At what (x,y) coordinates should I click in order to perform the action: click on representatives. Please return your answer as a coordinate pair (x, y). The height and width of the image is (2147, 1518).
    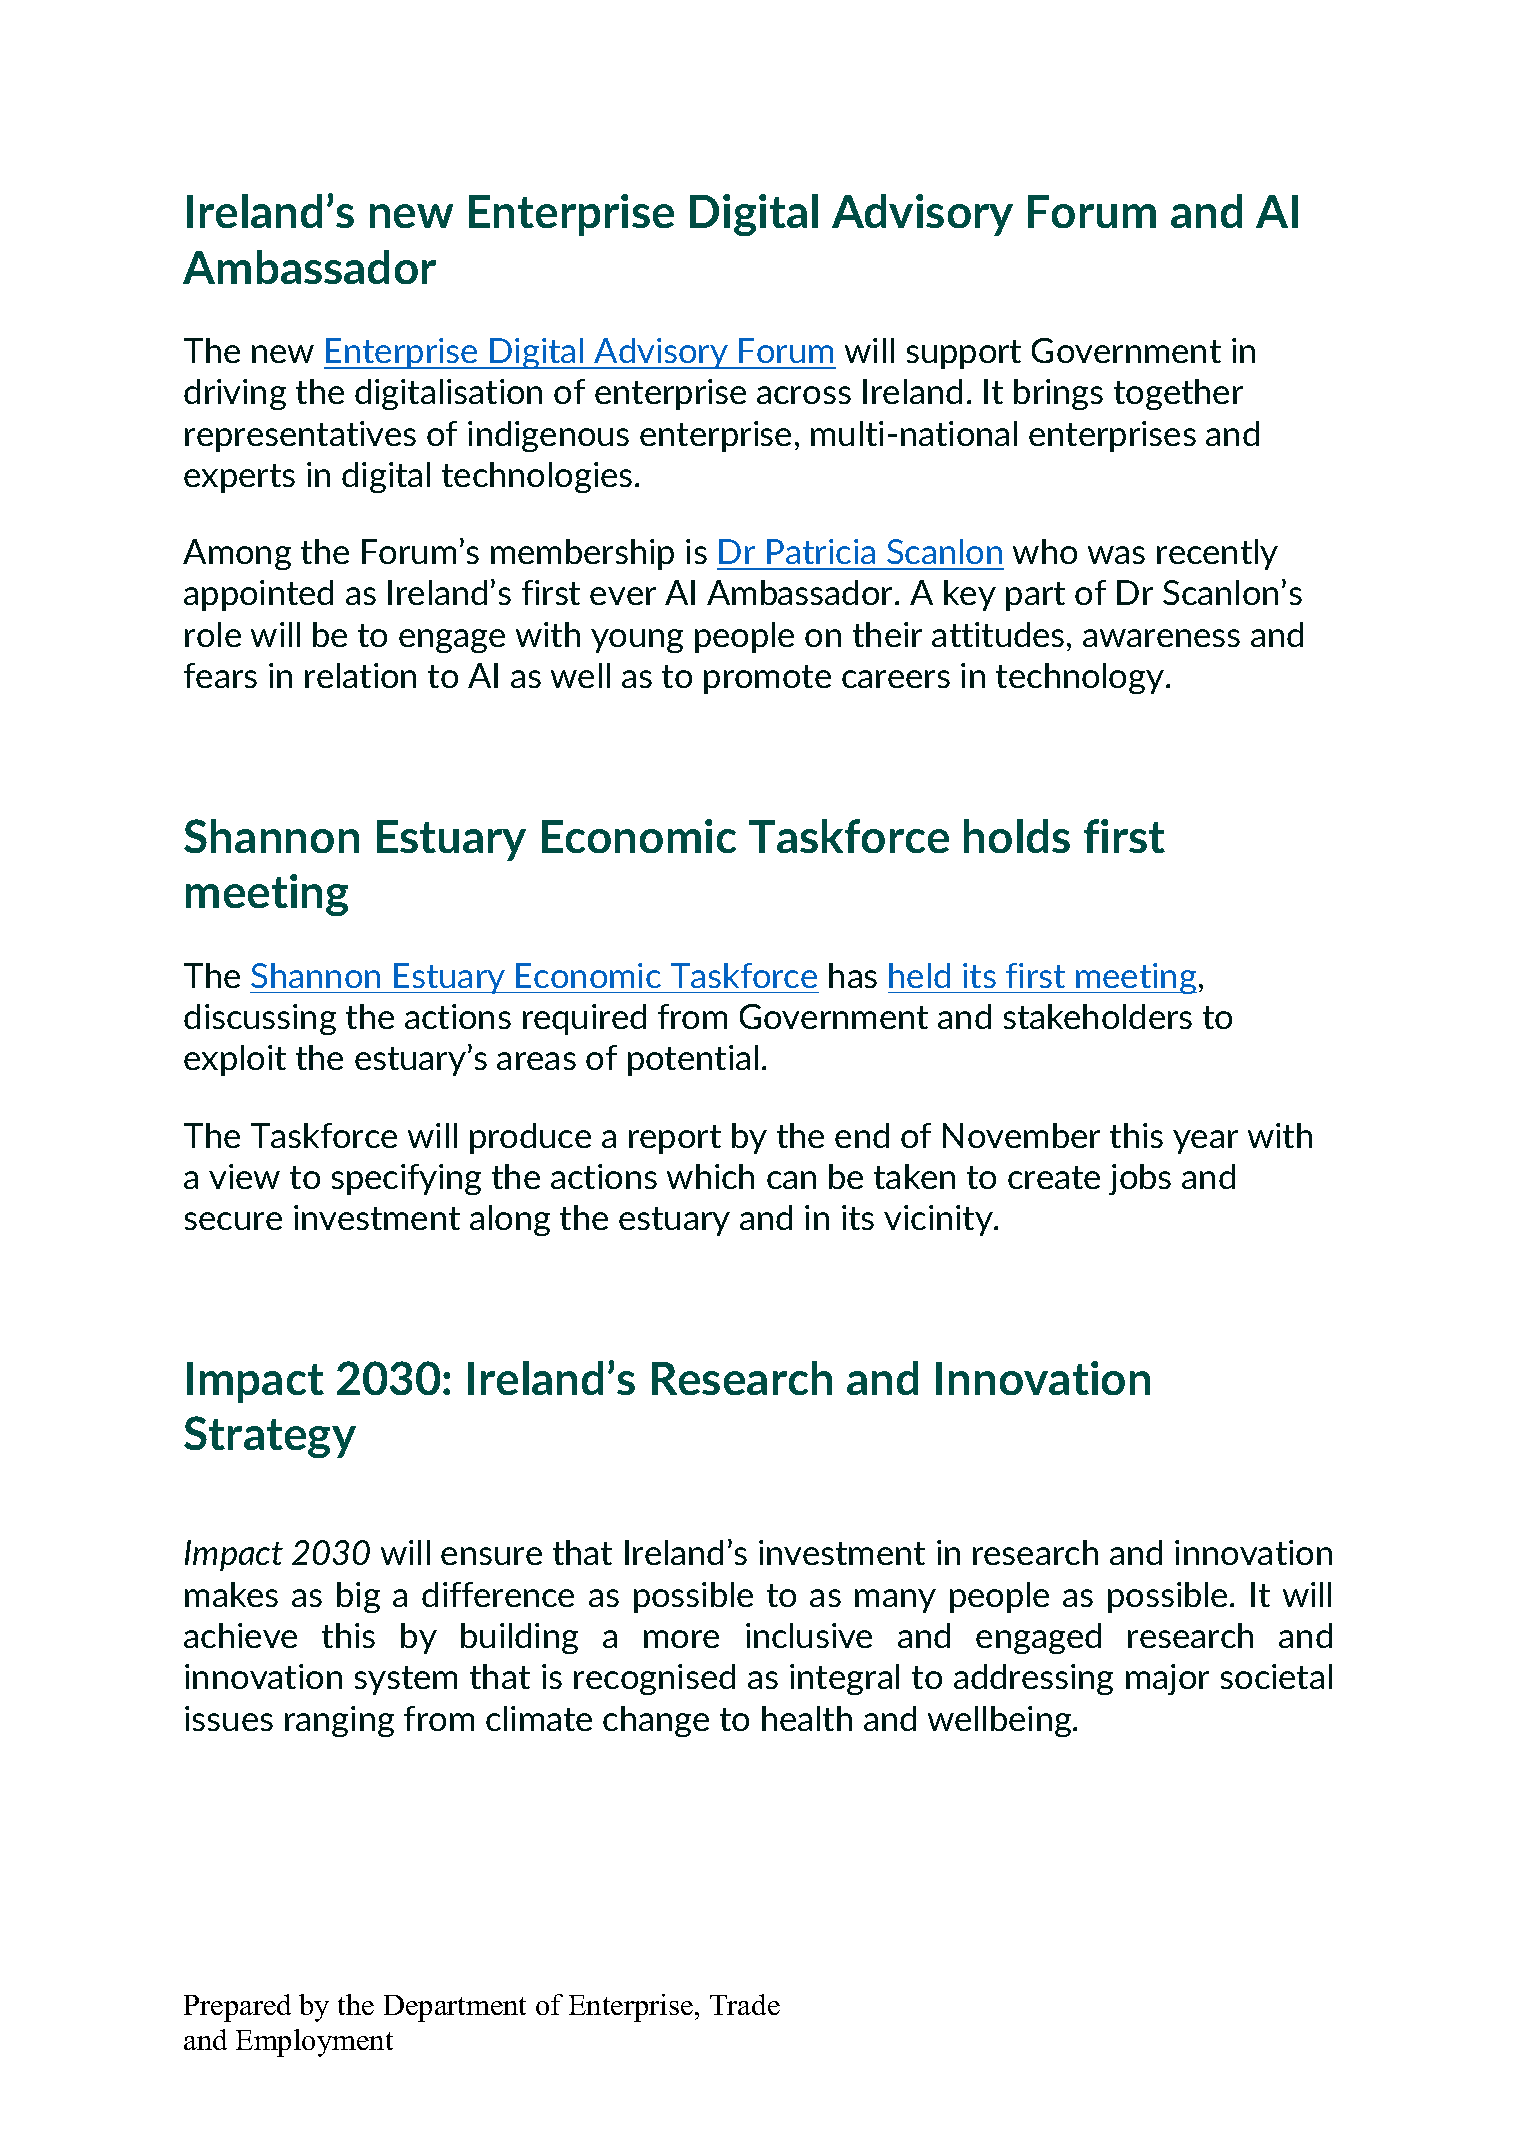
    Looking at the image, I should click on (300, 436).
